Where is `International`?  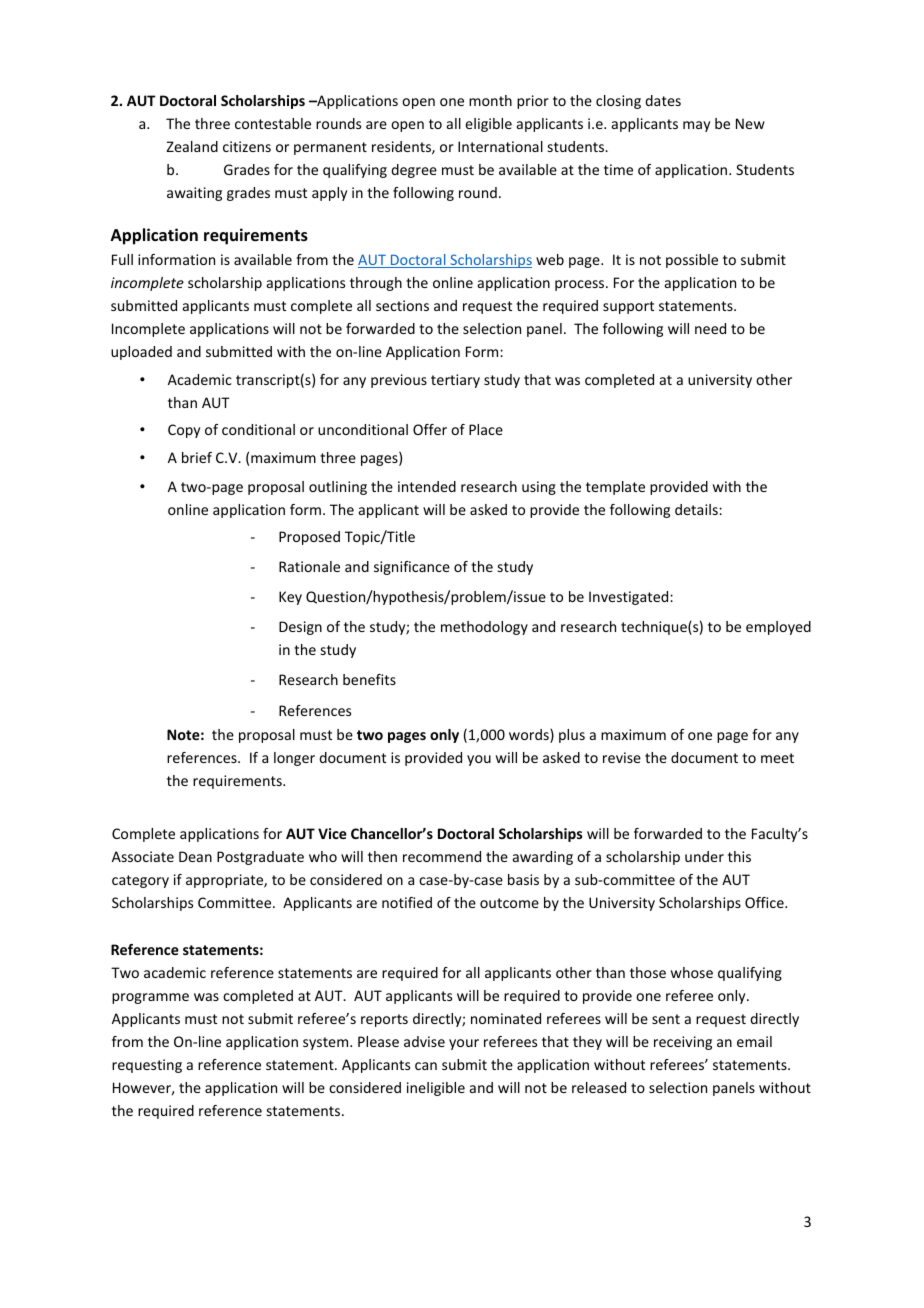 International is located at coordinates (500, 146).
